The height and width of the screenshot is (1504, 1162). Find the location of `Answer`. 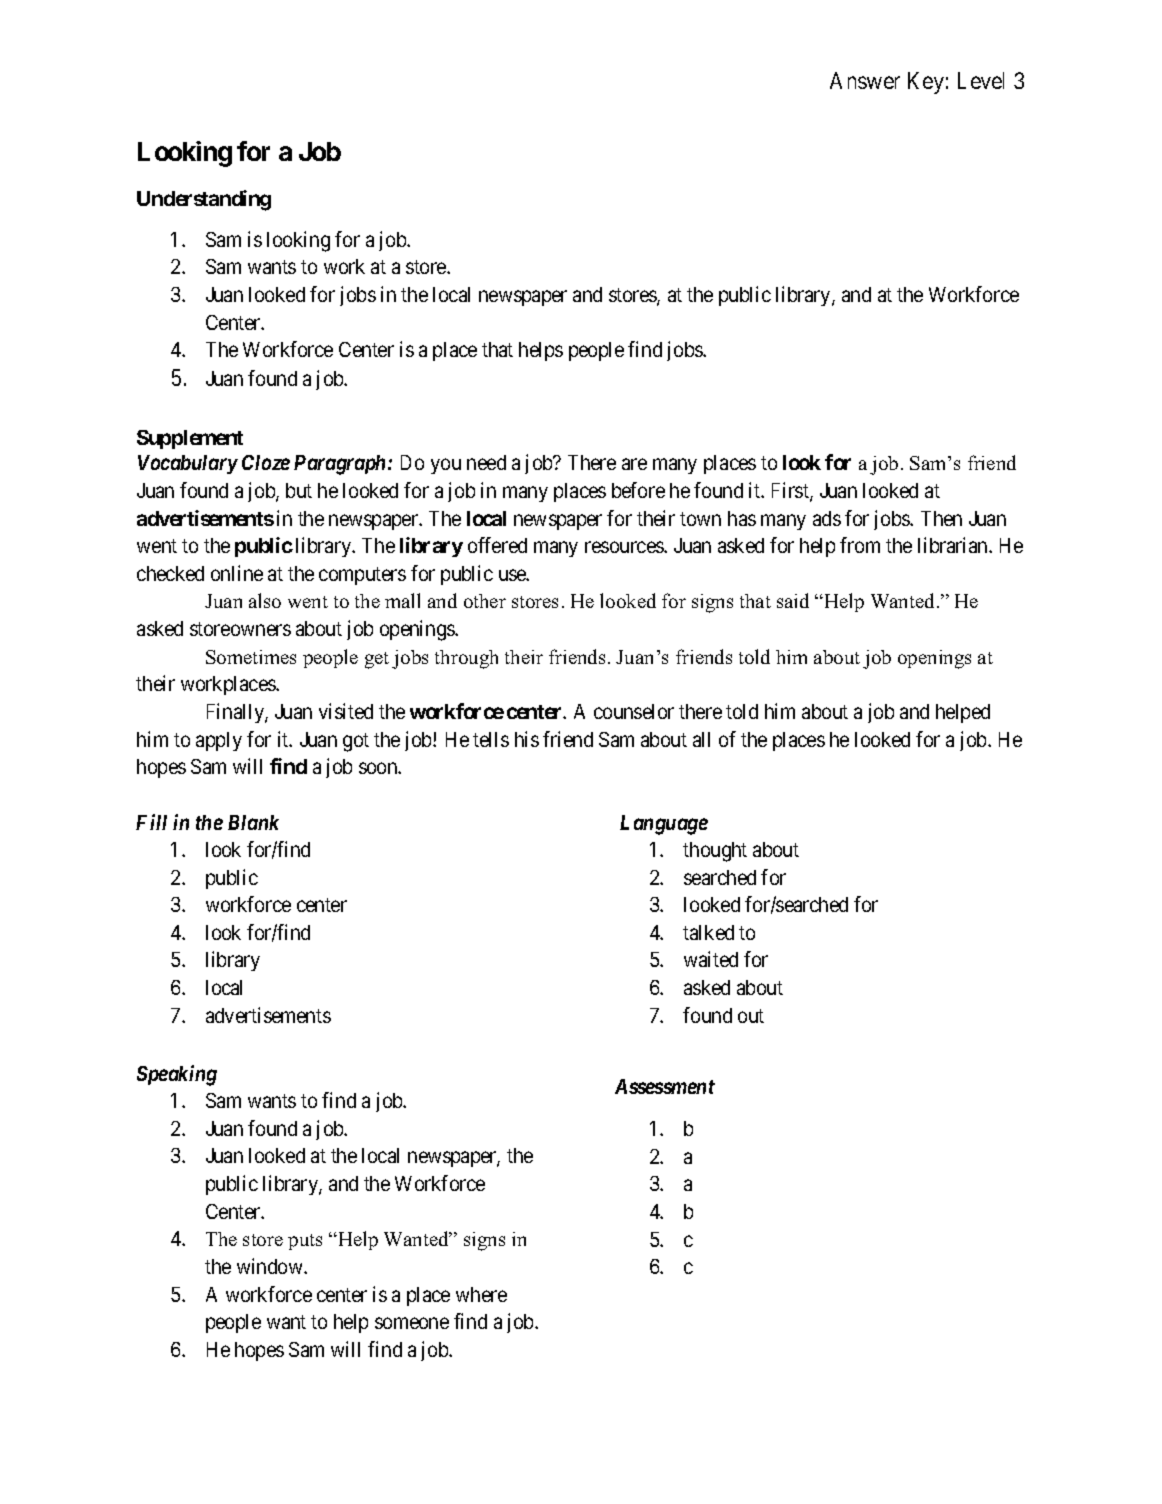

Answer is located at coordinates (865, 80).
